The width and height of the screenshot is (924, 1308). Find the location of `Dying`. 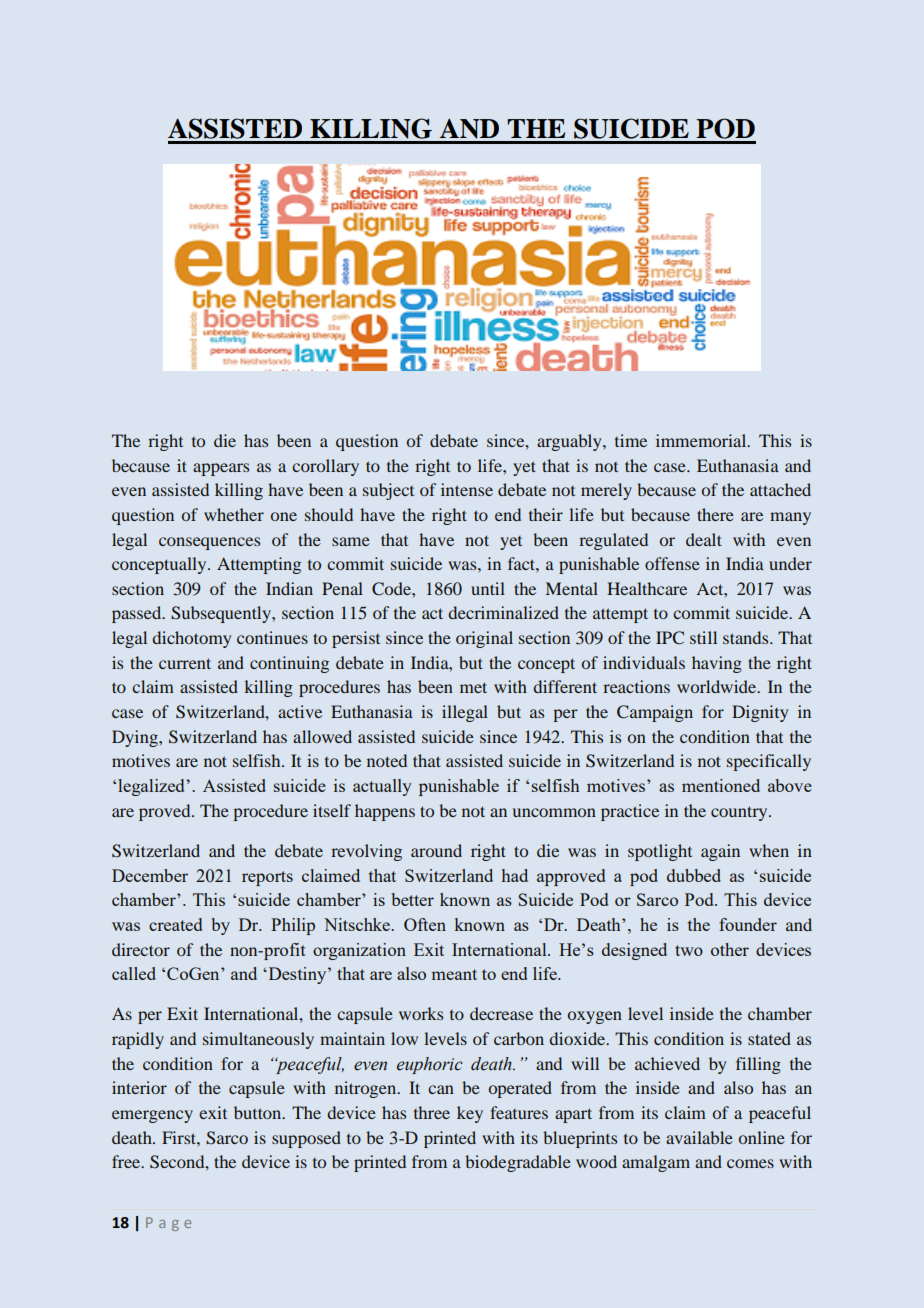

Dying is located at coordinates (136, 738).
